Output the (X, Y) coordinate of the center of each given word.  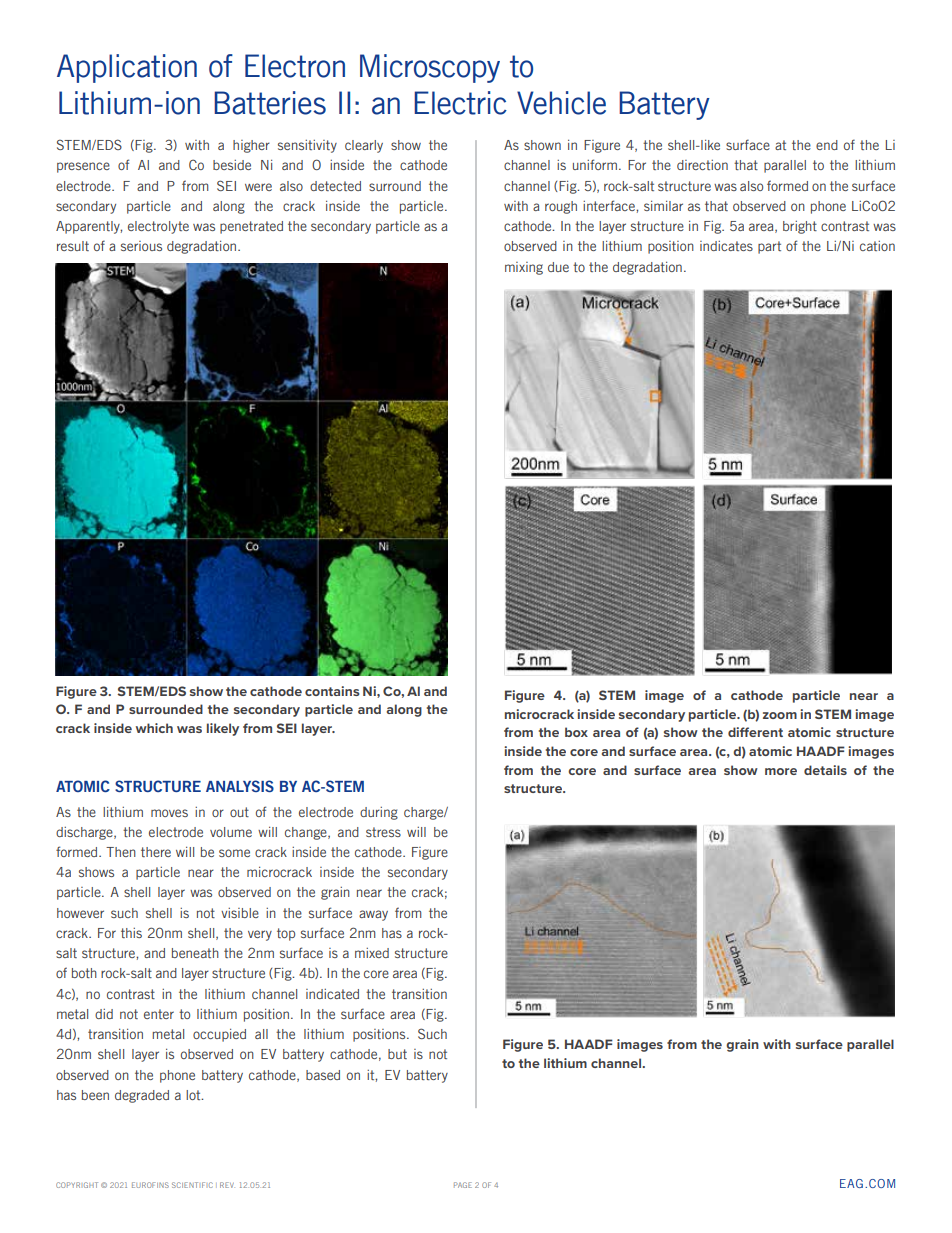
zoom (780, 715)
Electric (460, 103)
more (781, 771)
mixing (524, 268)
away (373, 915)
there (156, 852)
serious (141, 246)
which (154, 728)
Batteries (270, 103)
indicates (726, 246)
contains (332, 691)
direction (702, 165)
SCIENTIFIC (192, 1185)
